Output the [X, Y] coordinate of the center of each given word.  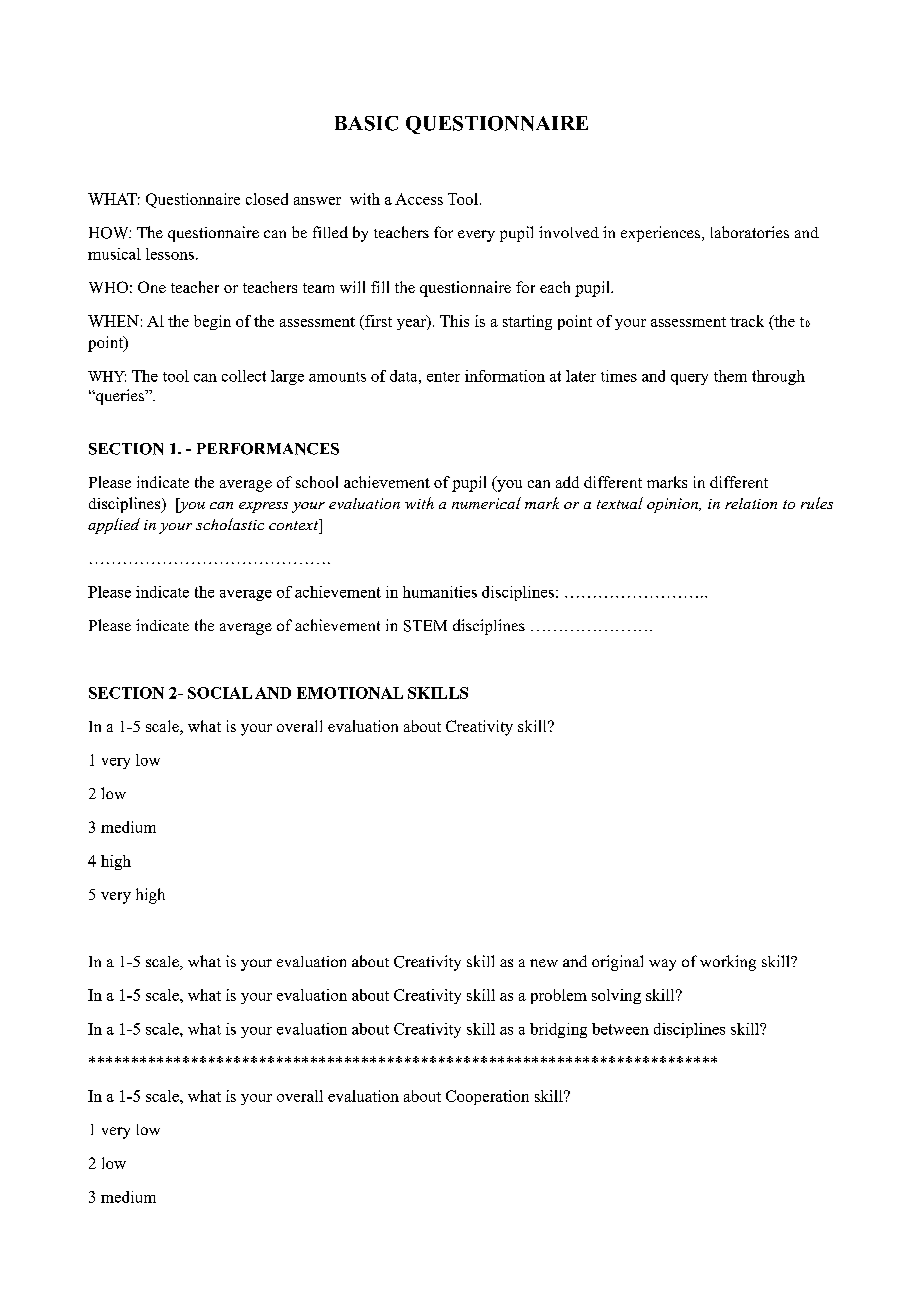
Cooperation [487, 1097]
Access [419, 199]
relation [751, 503]
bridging [558, 1030]
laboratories [750, 232]
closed [267, 199]
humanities [440, 592]
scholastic [230, 524]
